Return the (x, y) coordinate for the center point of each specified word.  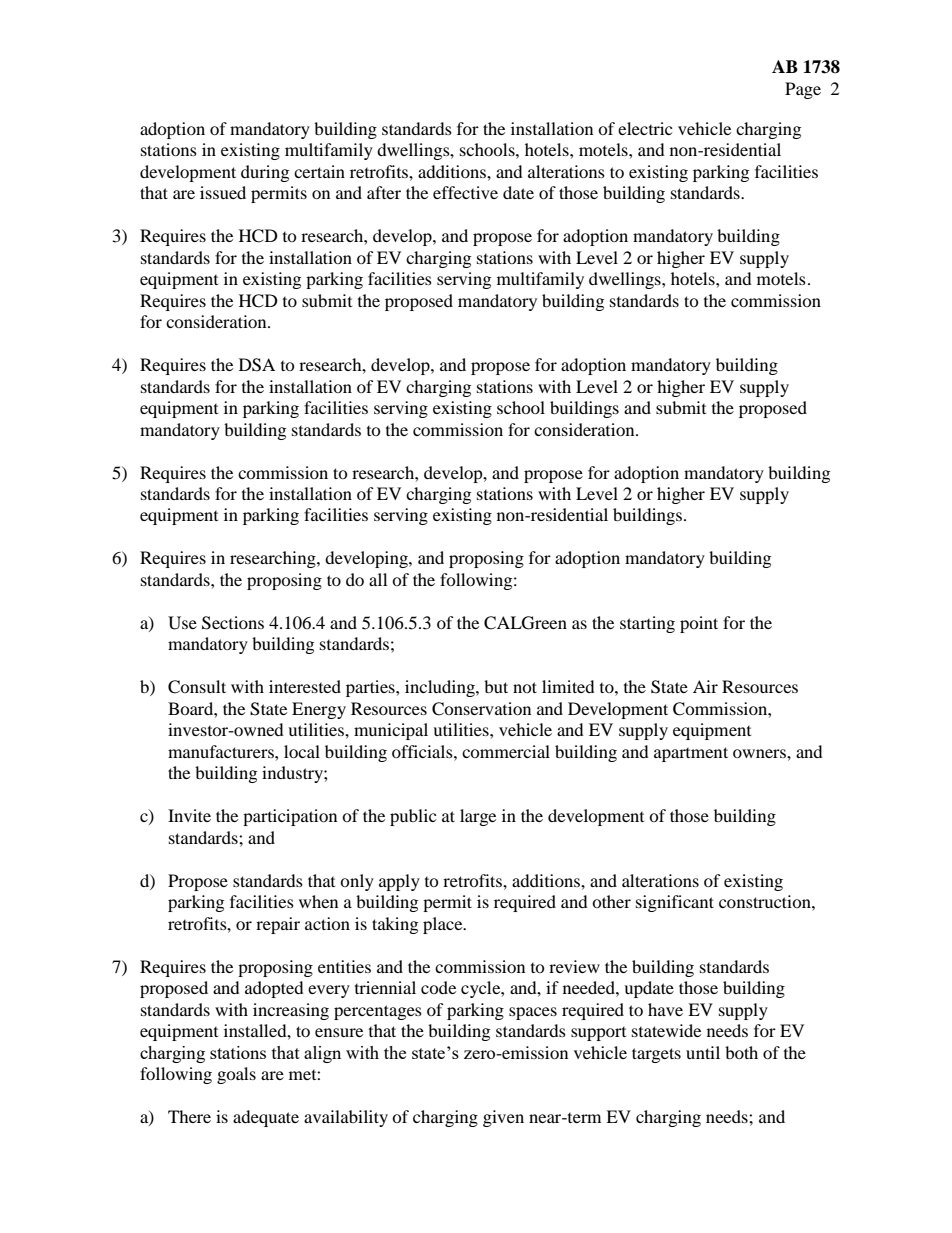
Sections (233, 623)
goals (236, 1075)
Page (803, 90)
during (265, 173)
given (503, 1118)
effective (465, 192)
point (699, 624)
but (496, 686)
